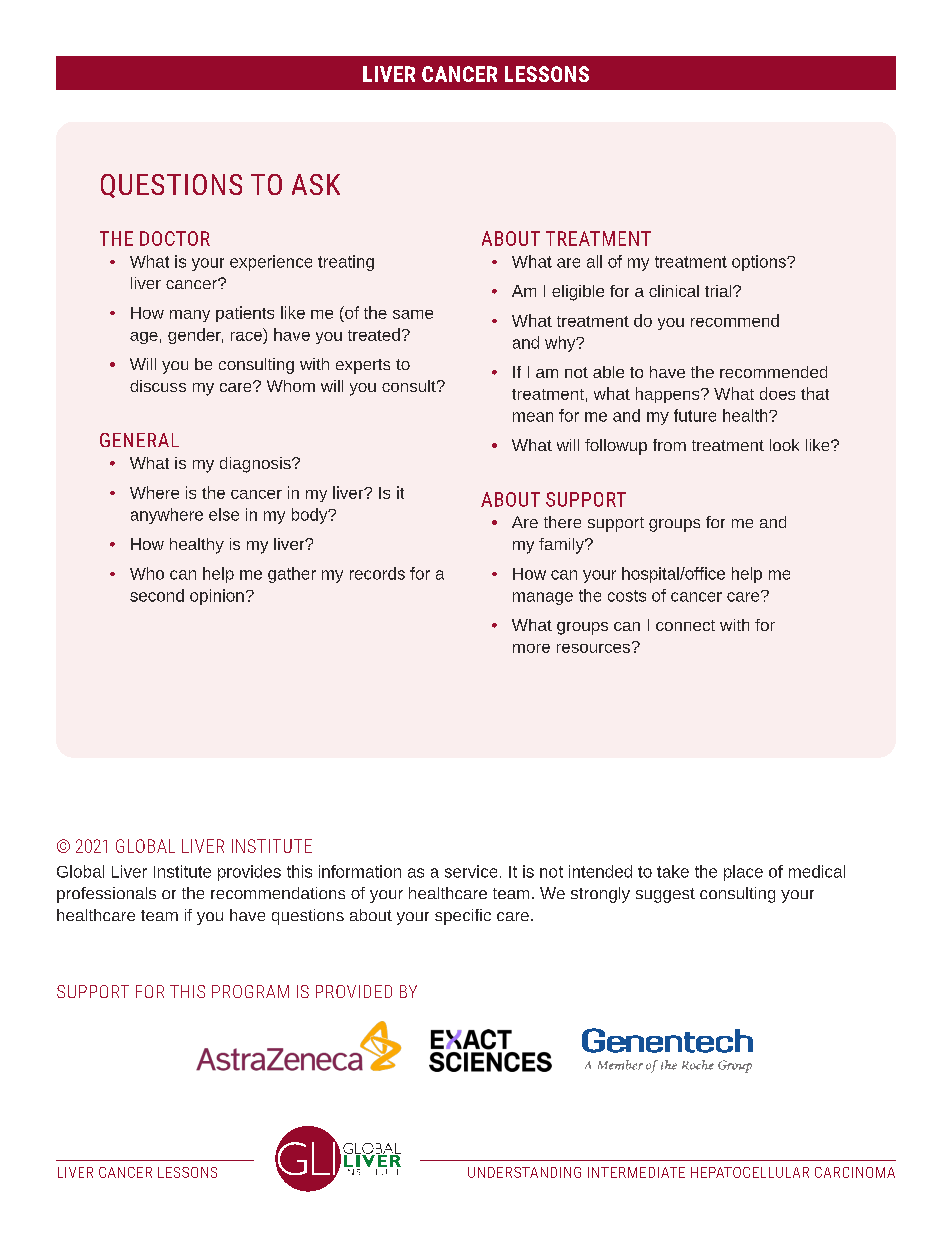 The height and width of the image is (1233, 952). I want to click on connect, so click(685, 625).
